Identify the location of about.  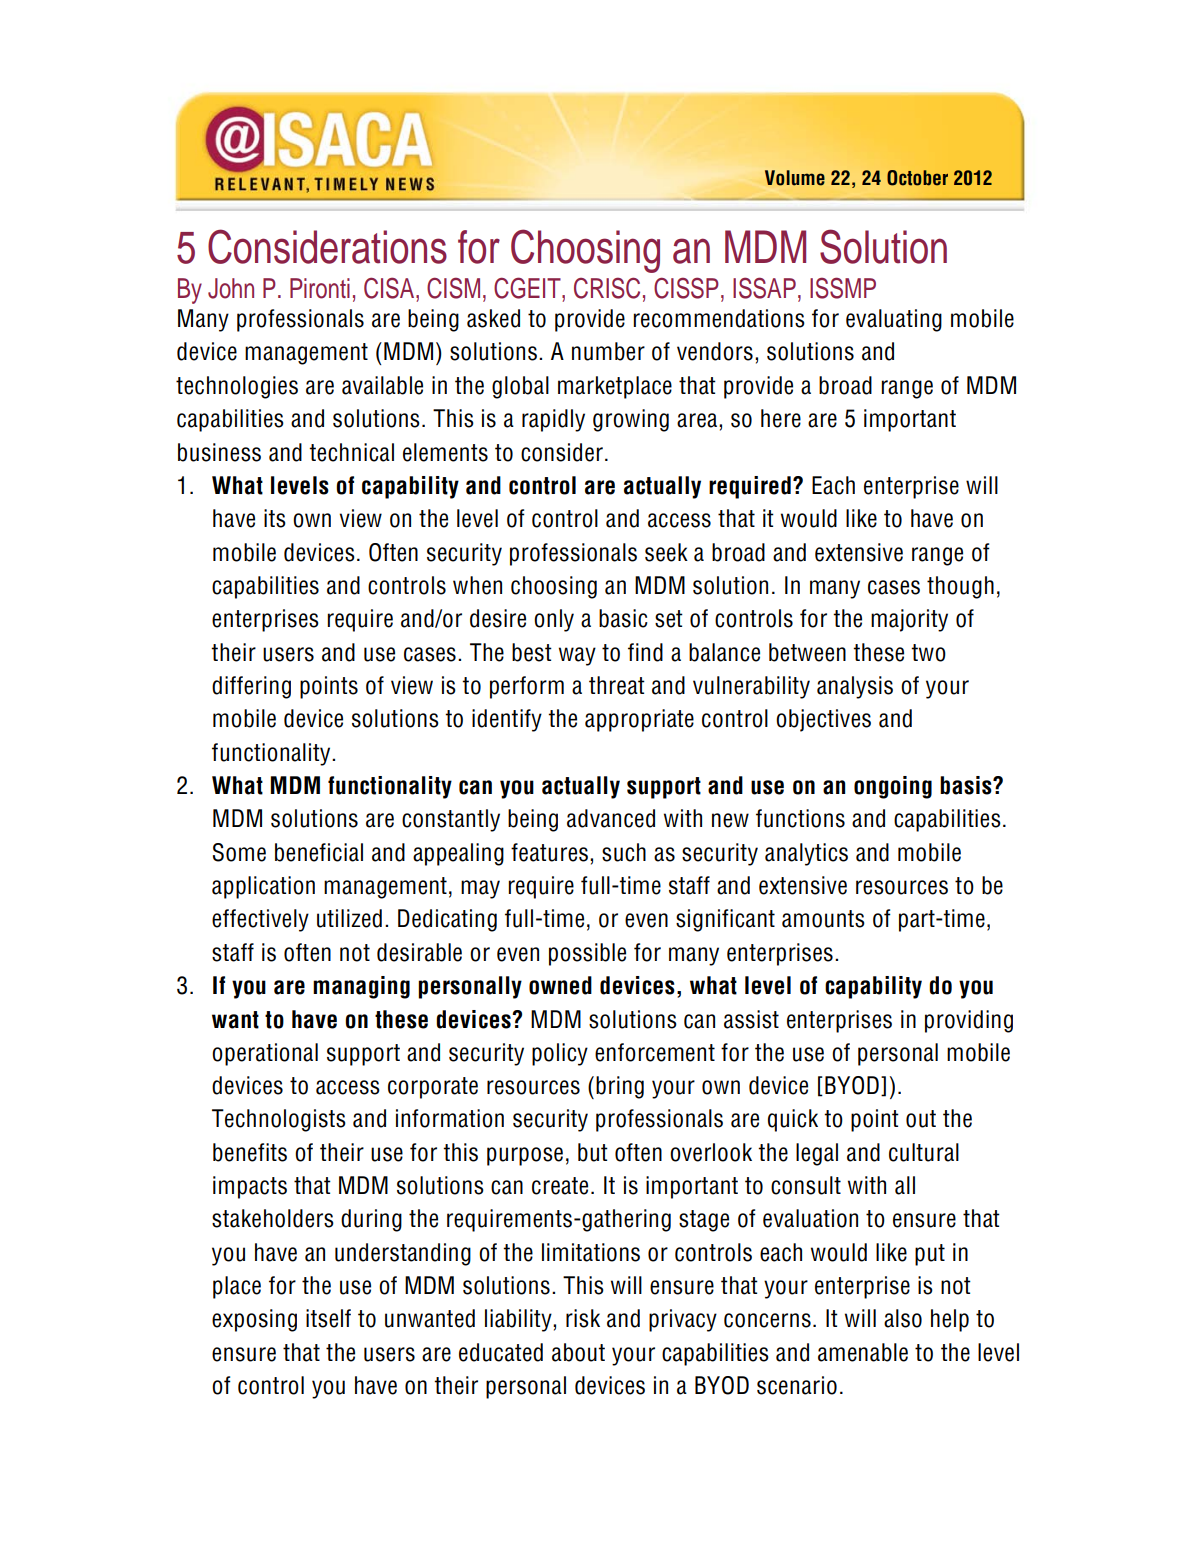
(578, 1352).
